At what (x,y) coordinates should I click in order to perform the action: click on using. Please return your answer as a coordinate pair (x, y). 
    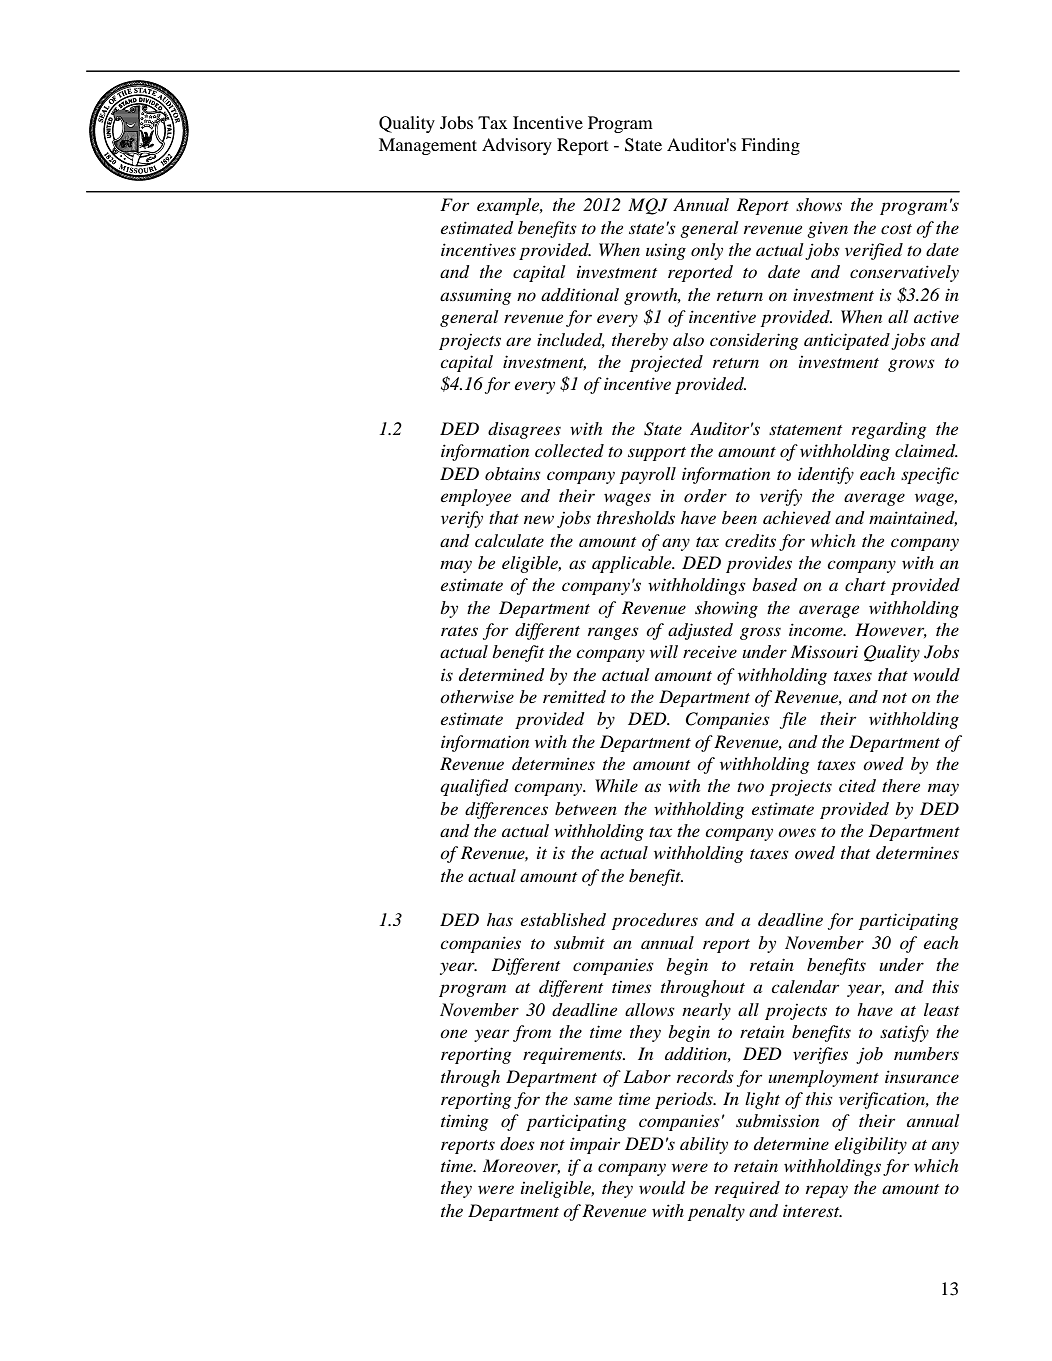
    Looking at the image, I should click on (666, 252).
